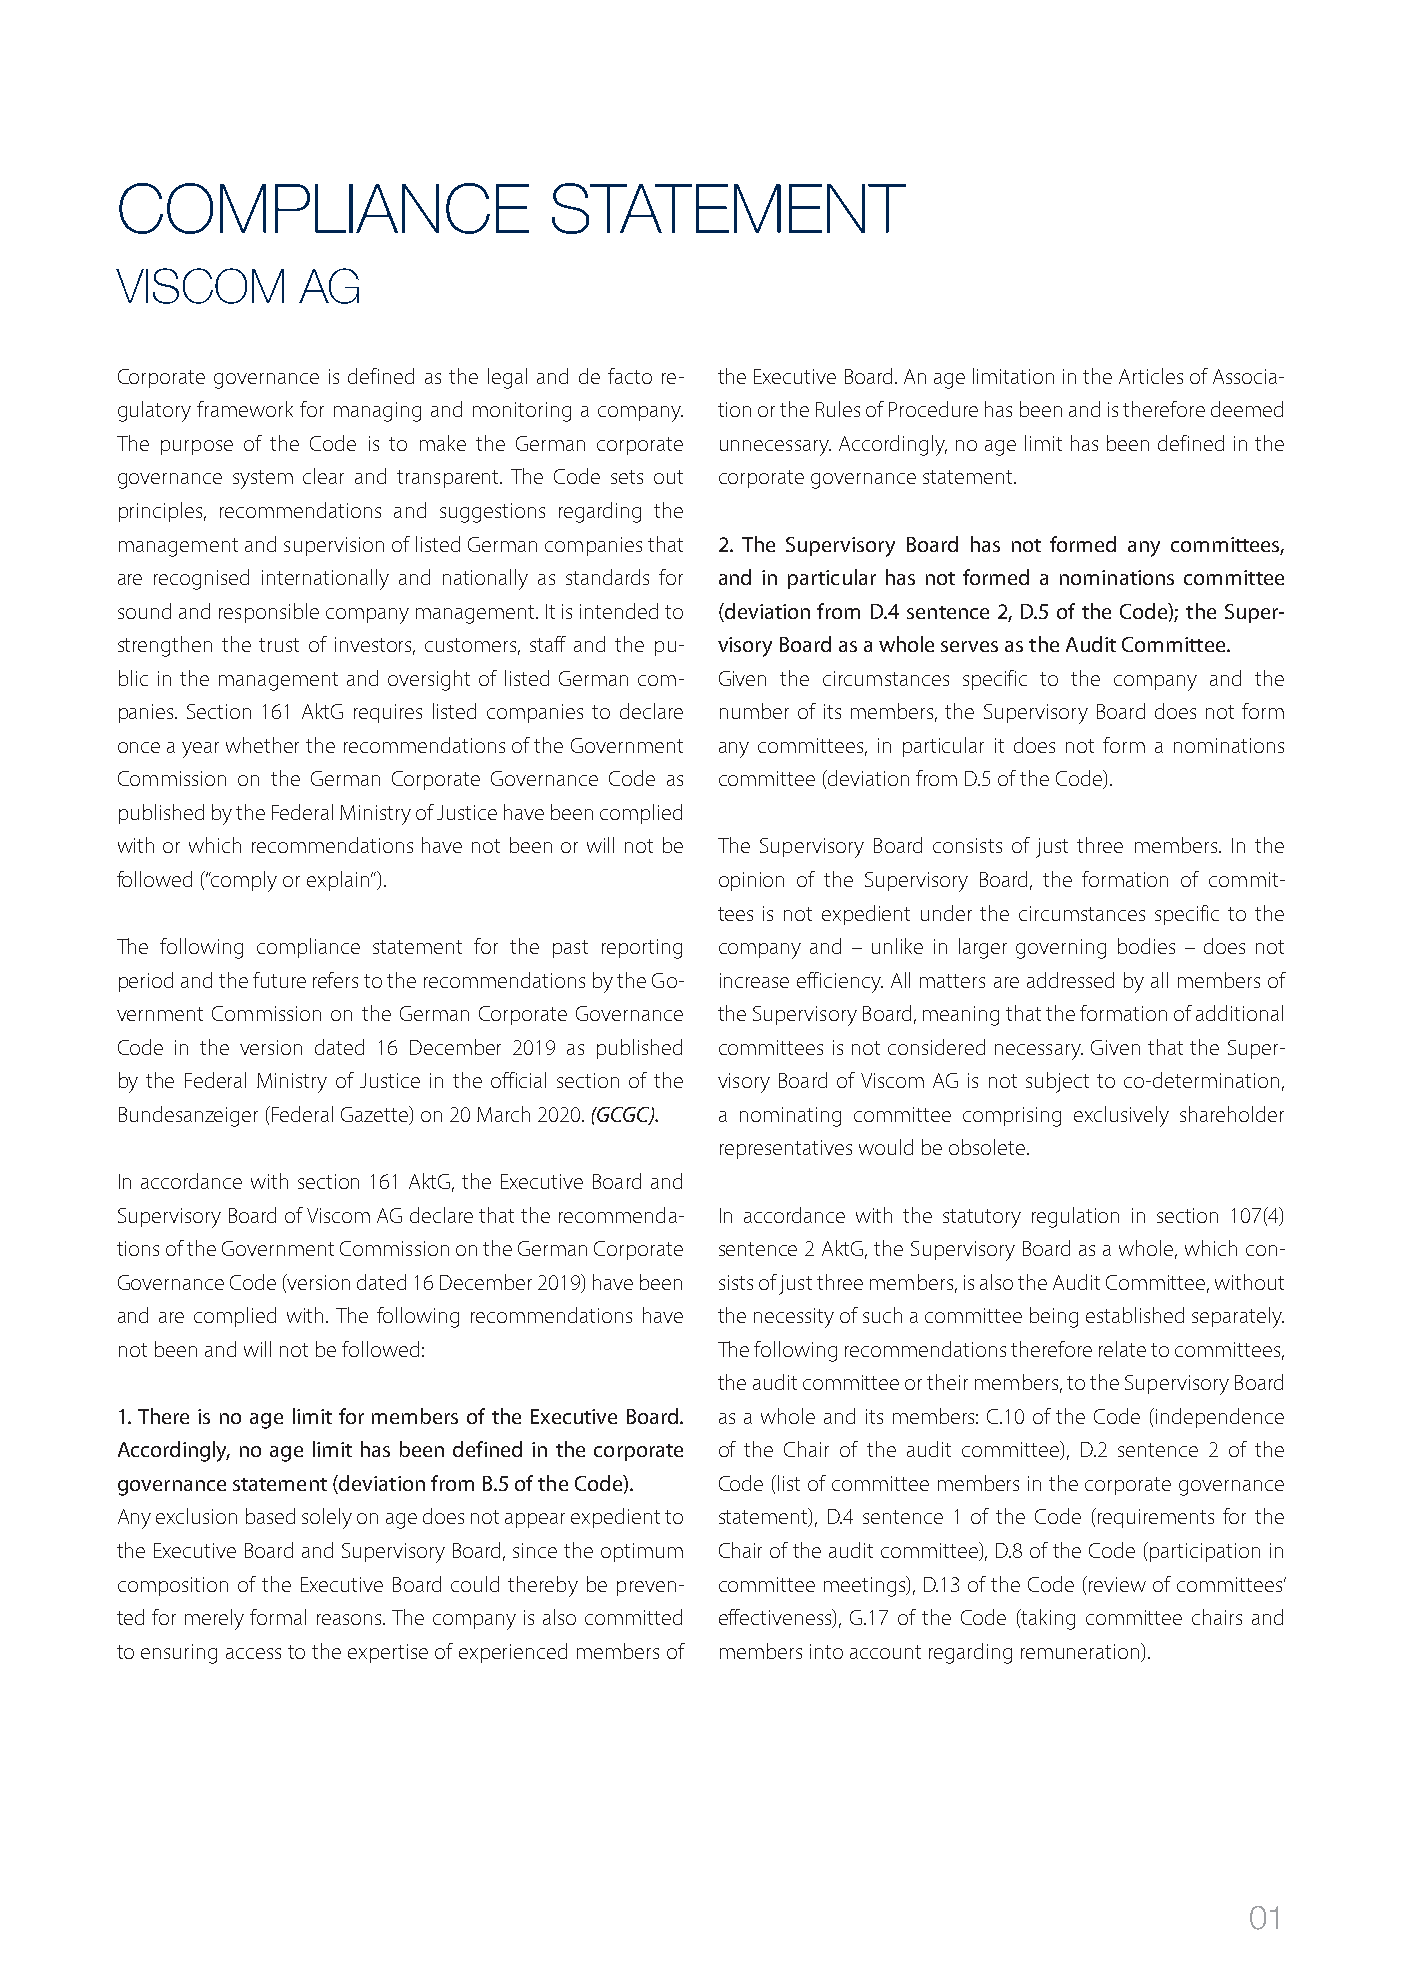 The height and width of the screenshot is (1982, 1402). Describe the element at coordinates (1151, 376) in the screenshot. I see `Articles` at that location.
